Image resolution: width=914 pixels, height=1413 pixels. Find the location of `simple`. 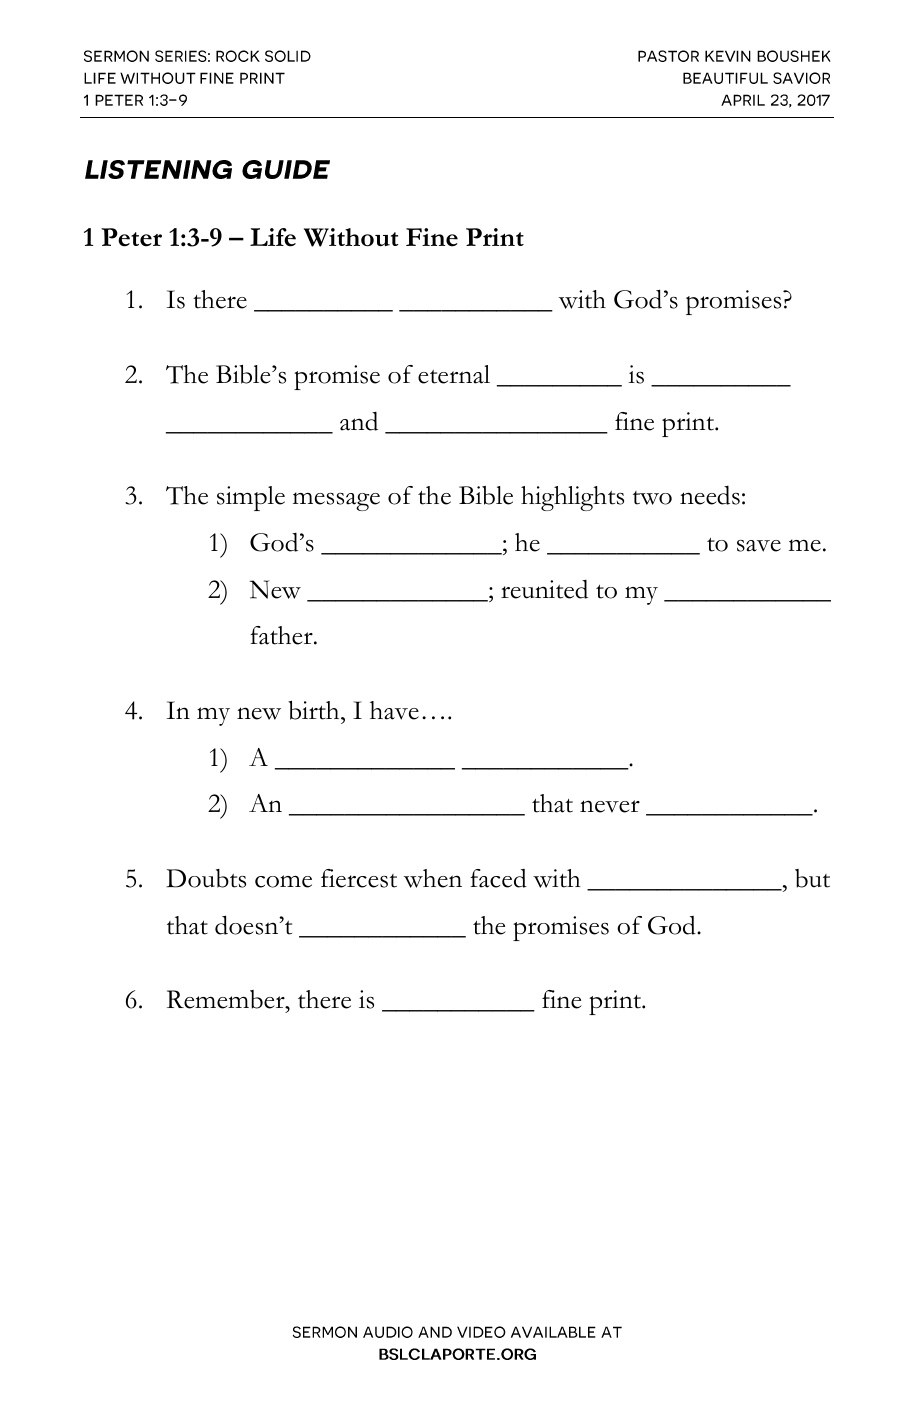

simple is located at coordinates (251, 498).
